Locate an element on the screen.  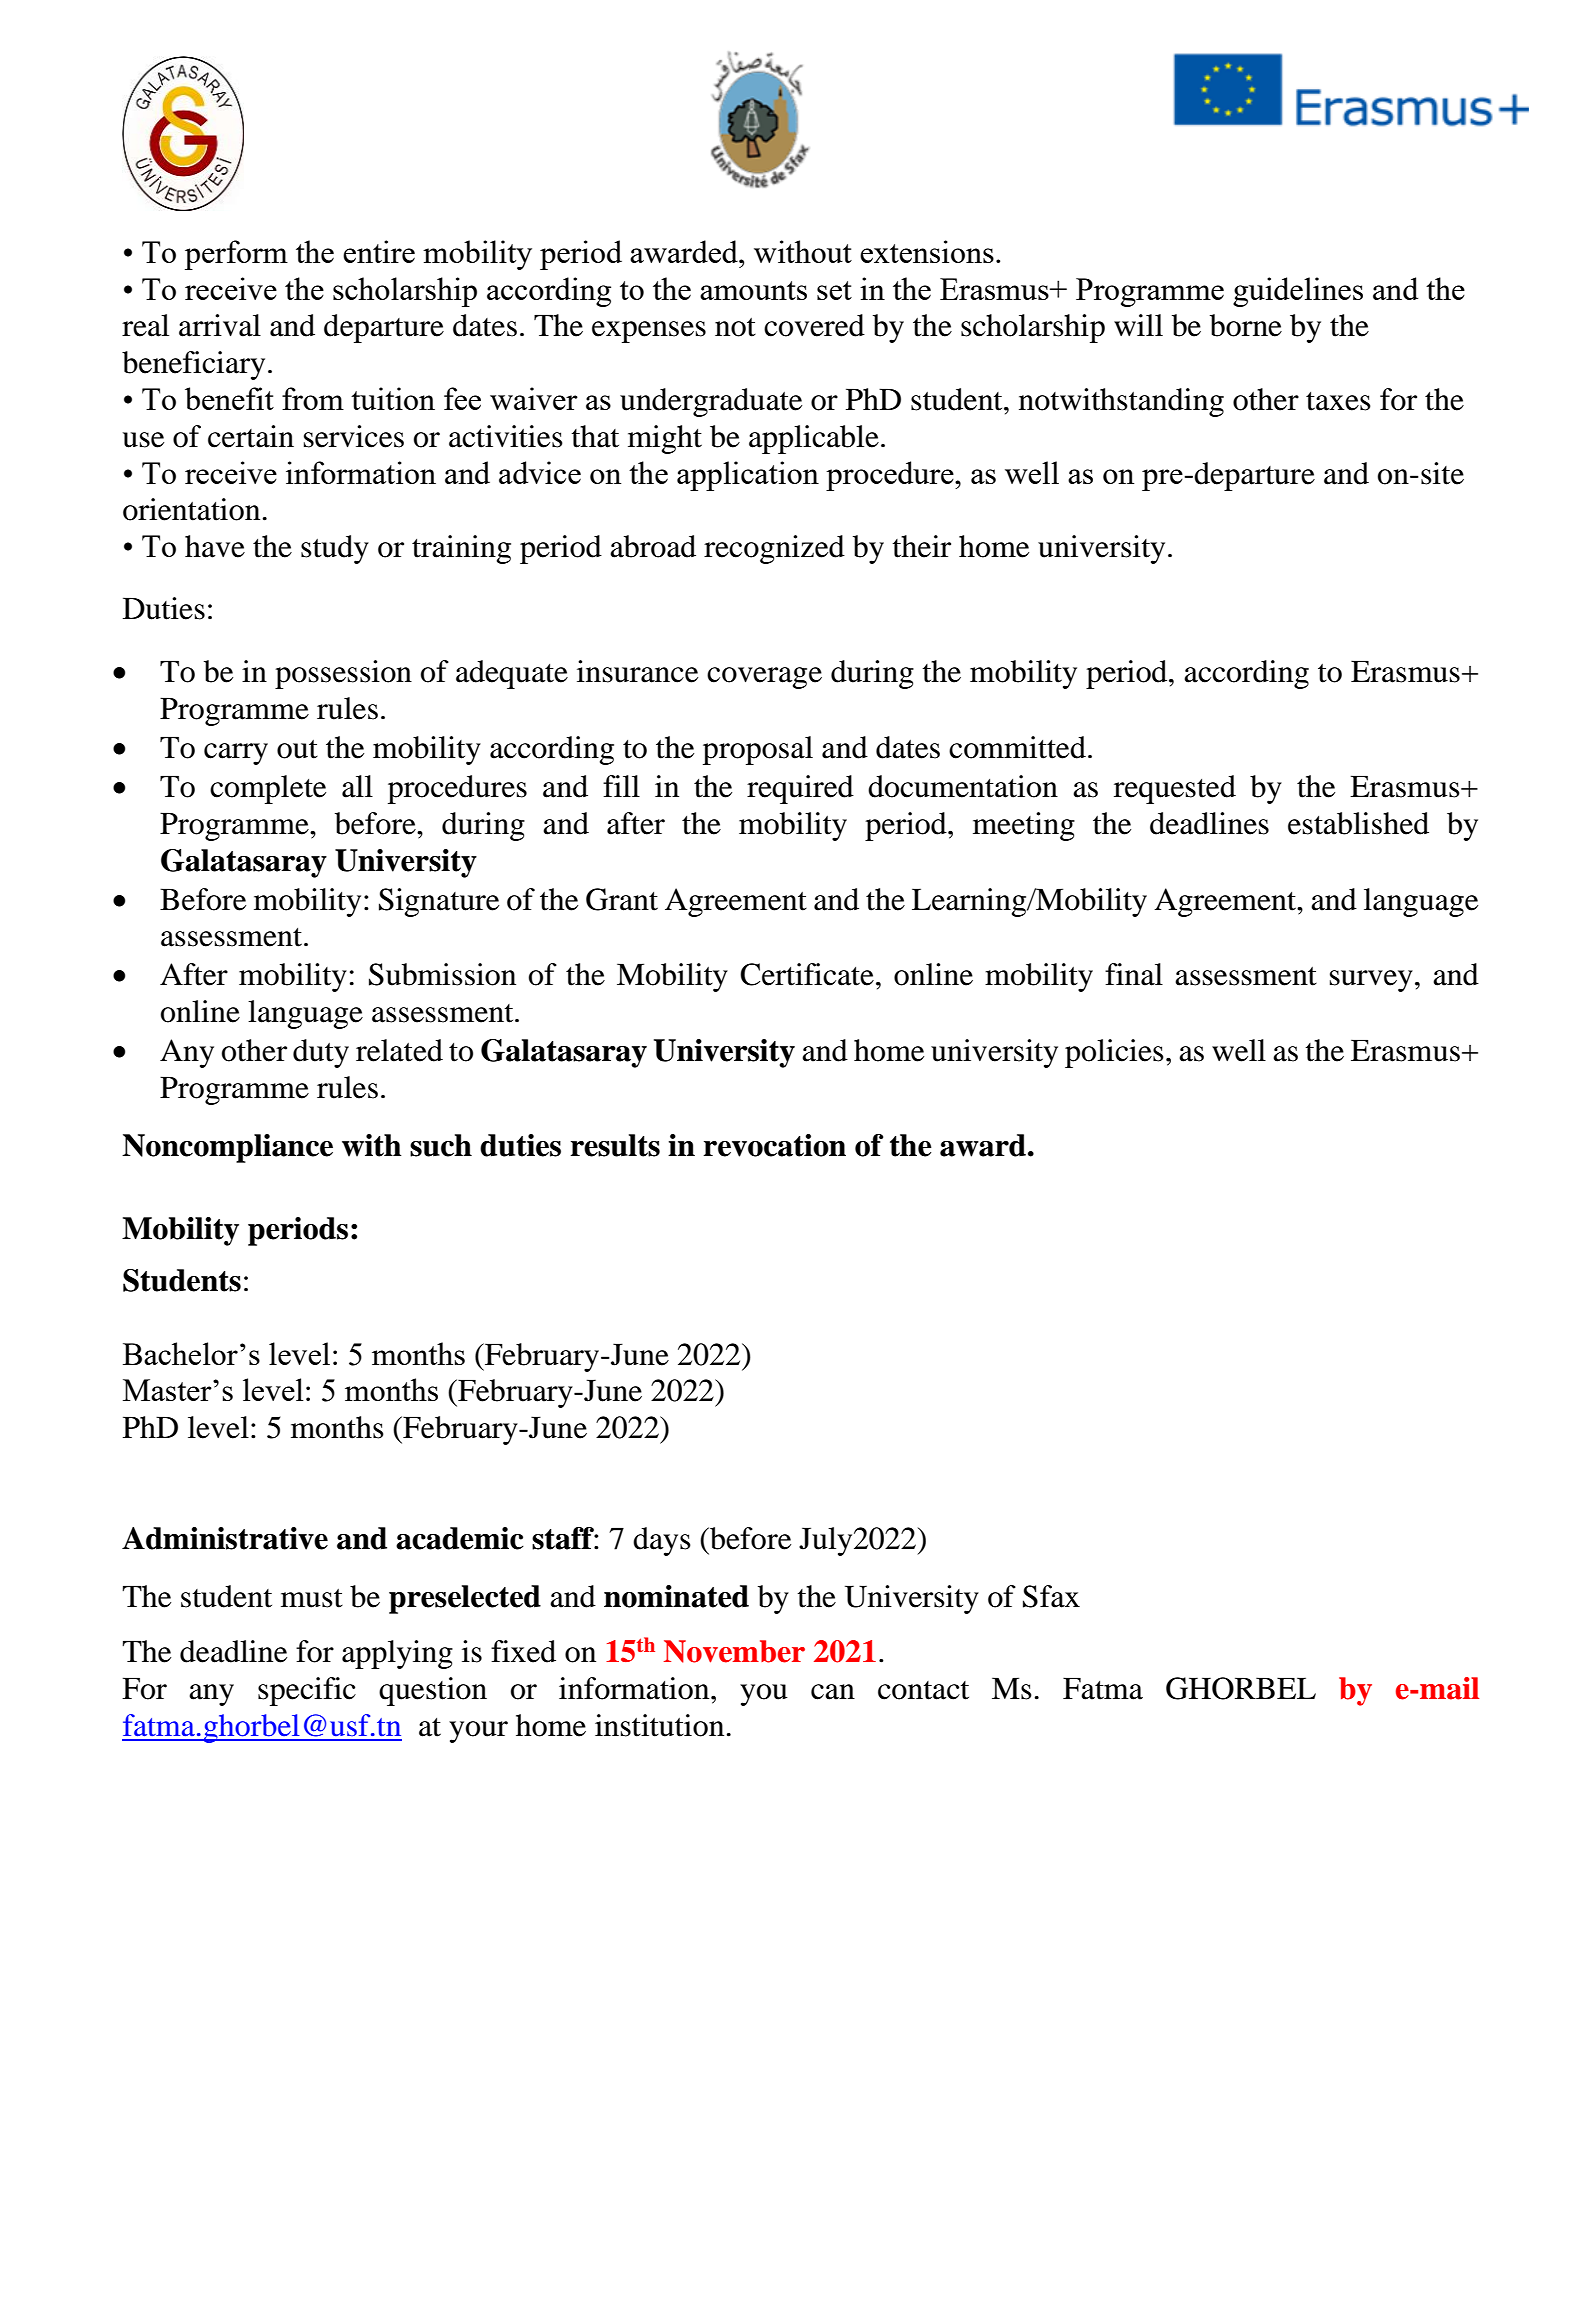
November is located at coordinates (734, 1651).
